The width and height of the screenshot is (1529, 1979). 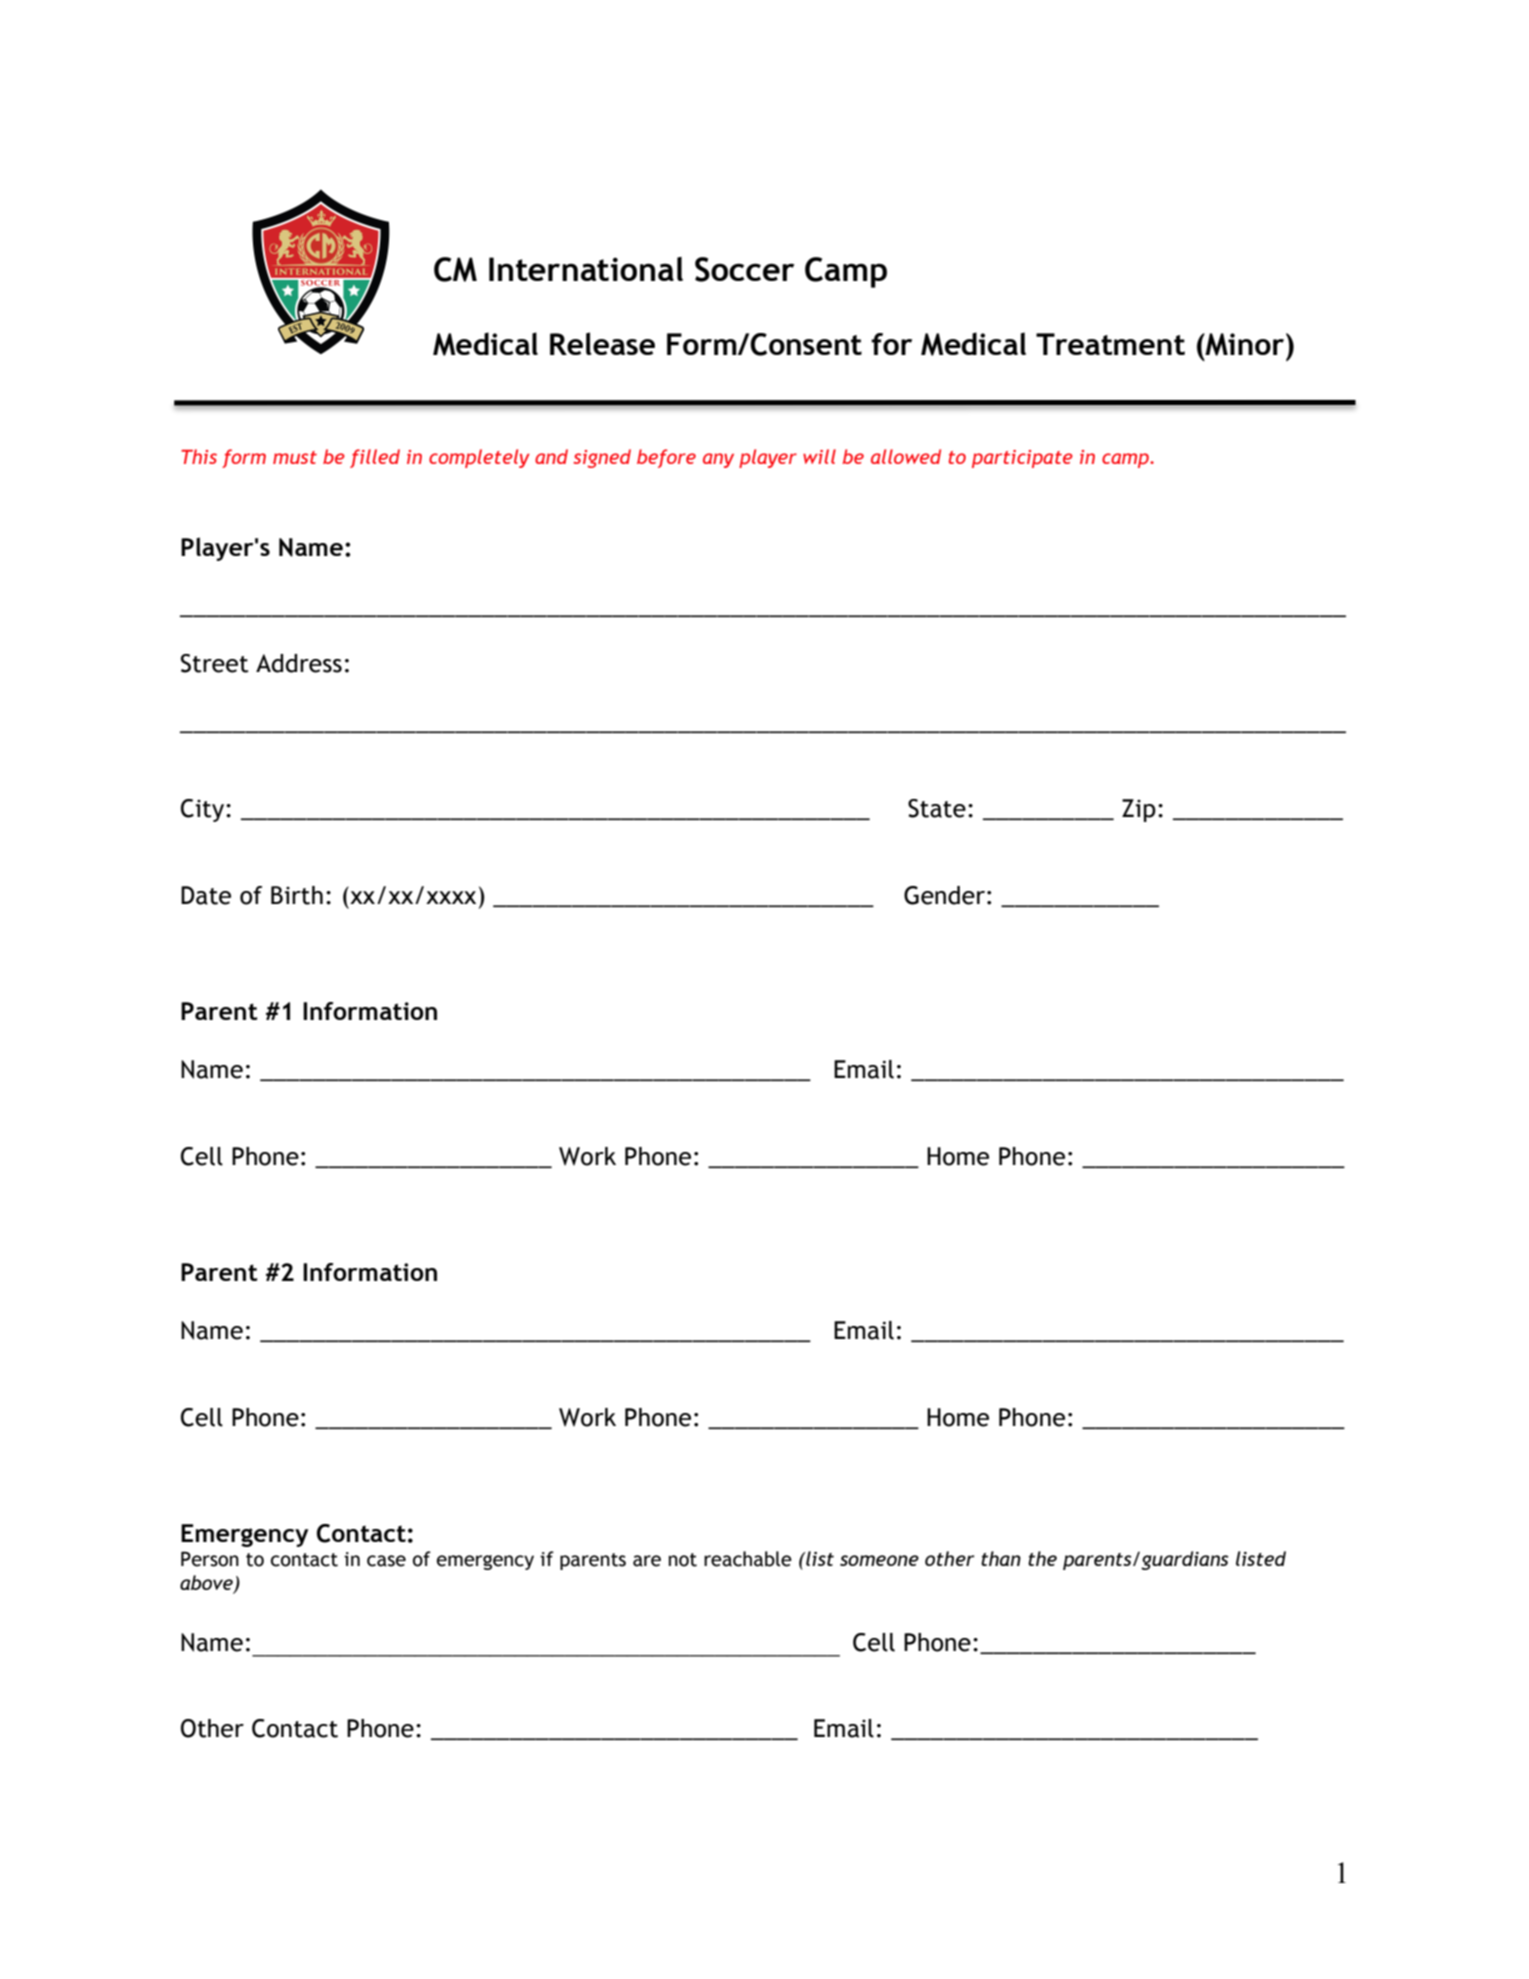 I want to click on Birth, so click(x=297, y=895).
